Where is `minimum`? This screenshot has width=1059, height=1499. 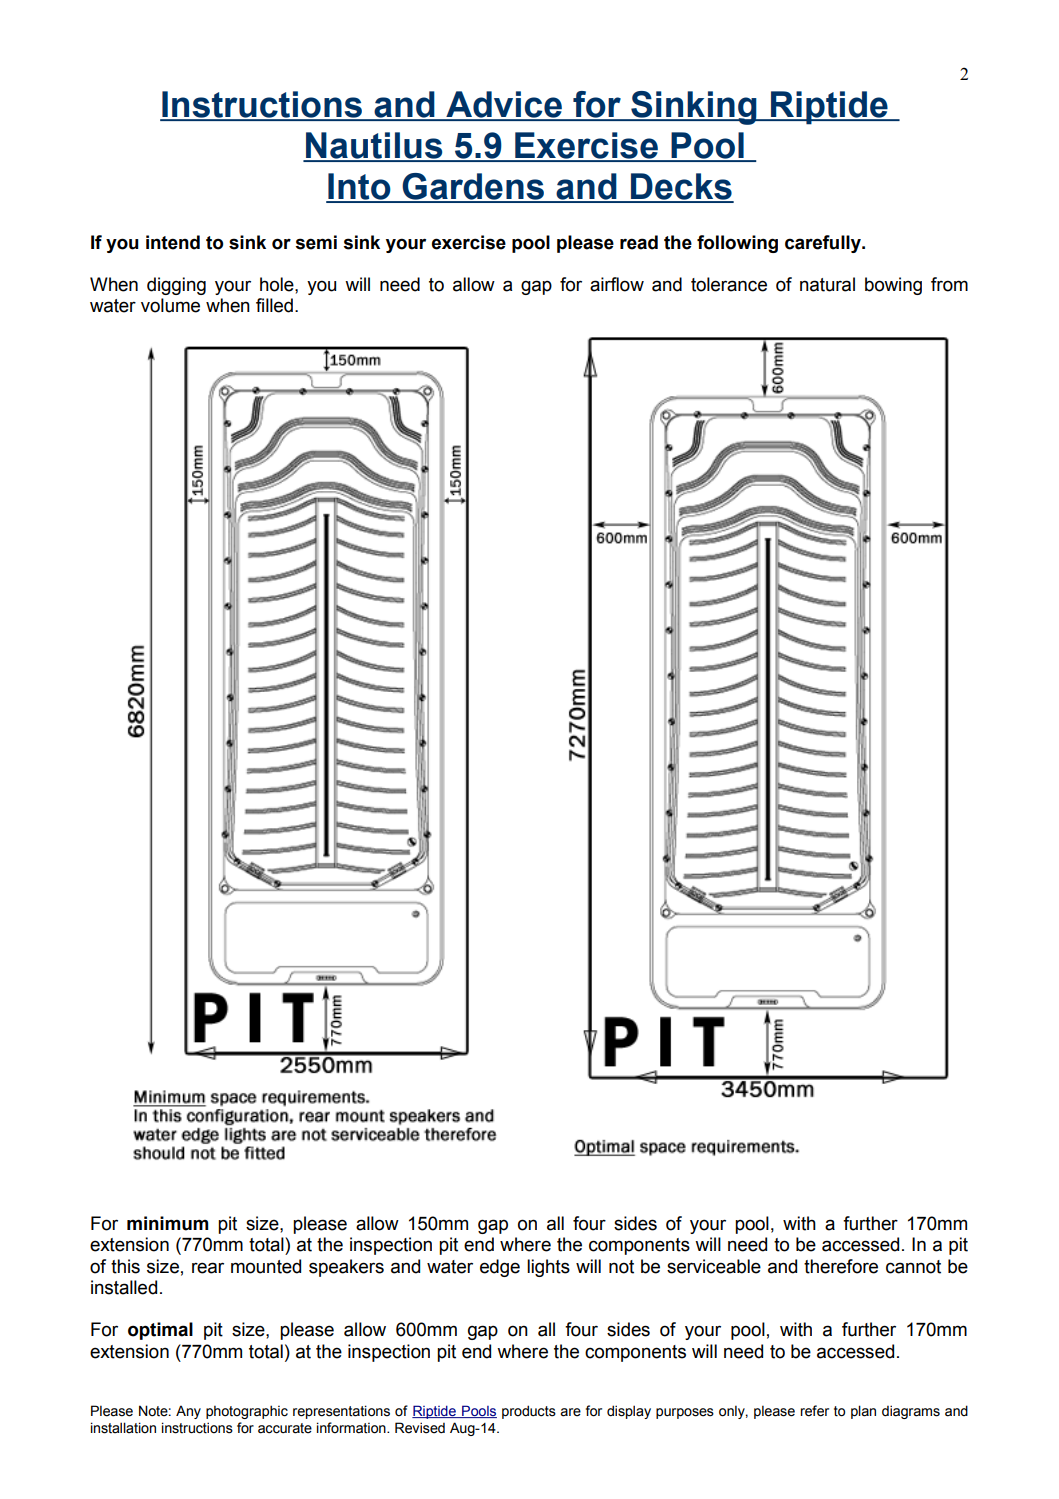 minimum is located at coordinates (167, 1223).
